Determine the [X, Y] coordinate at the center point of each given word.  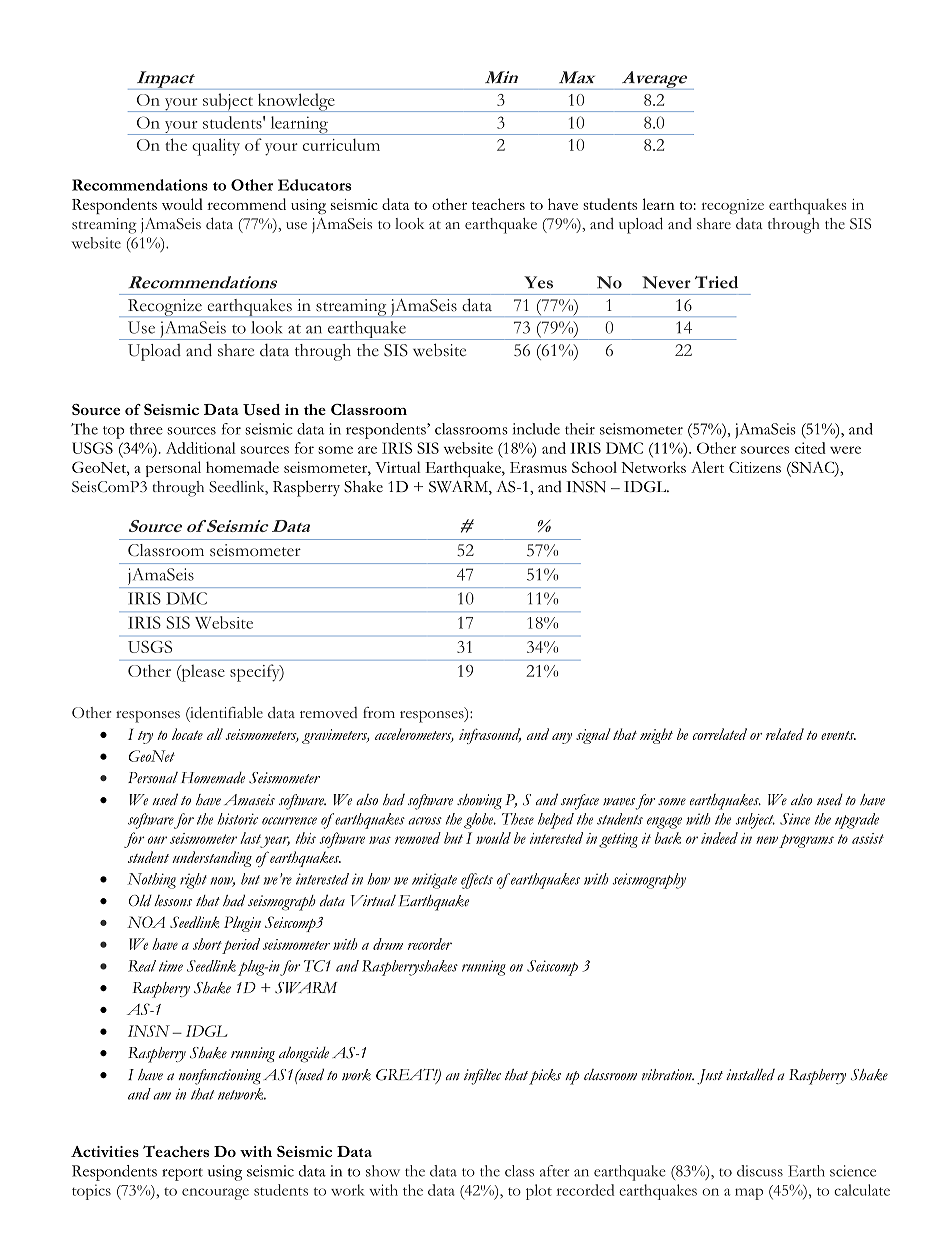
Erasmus [538, 467]
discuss [760, 1171]
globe [480, 821]
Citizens [755, 467]
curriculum [341, 144]
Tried [716, 282]
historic [238, 819]
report [182, 1174]
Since [795, 819]
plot [539, 1192]
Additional [201, 448]
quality [216, 147]
